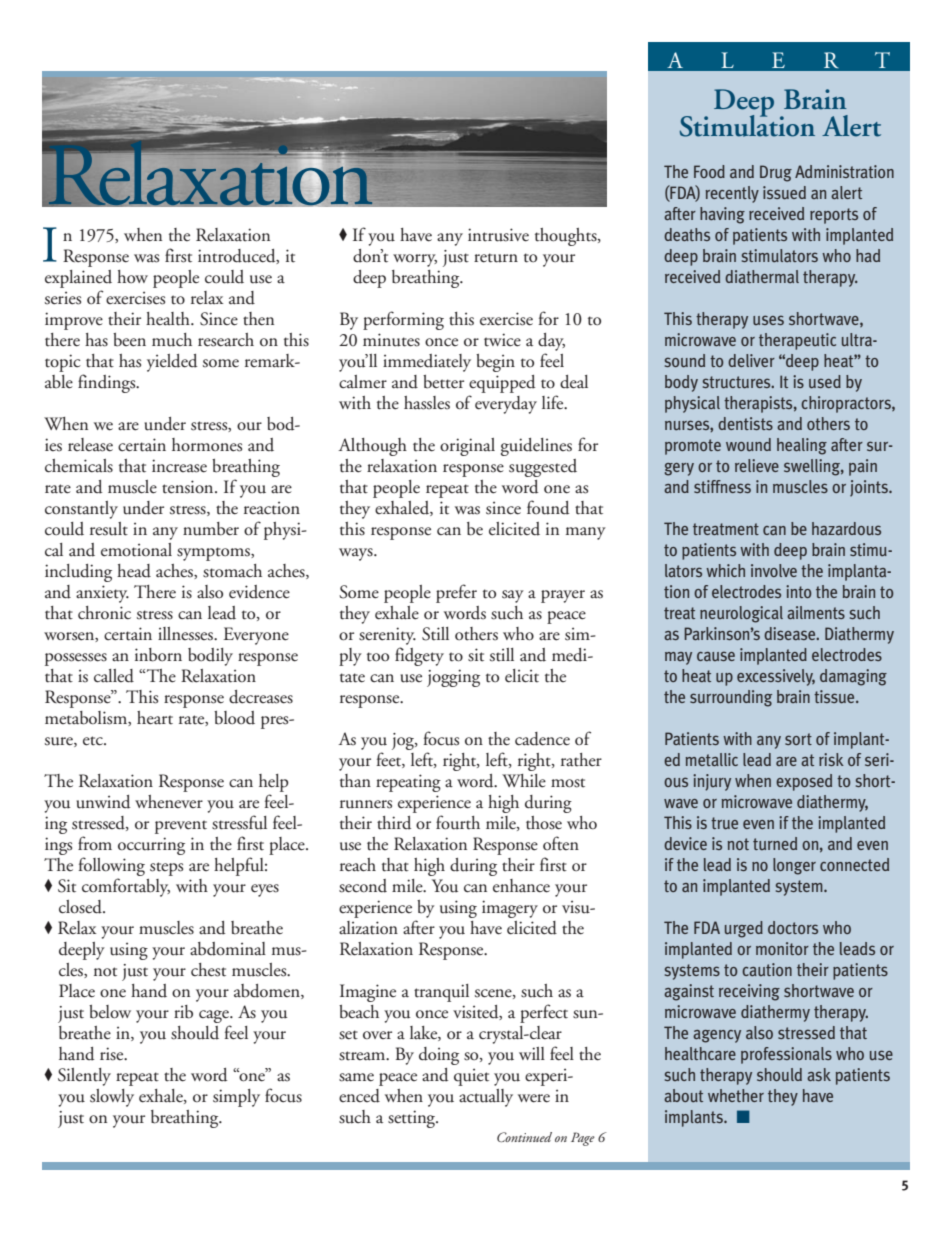 The image size is (952, 1233). What do you see at coordinates (189, 487) in the image?
I see `tension` at bounding box center [189, 487].
